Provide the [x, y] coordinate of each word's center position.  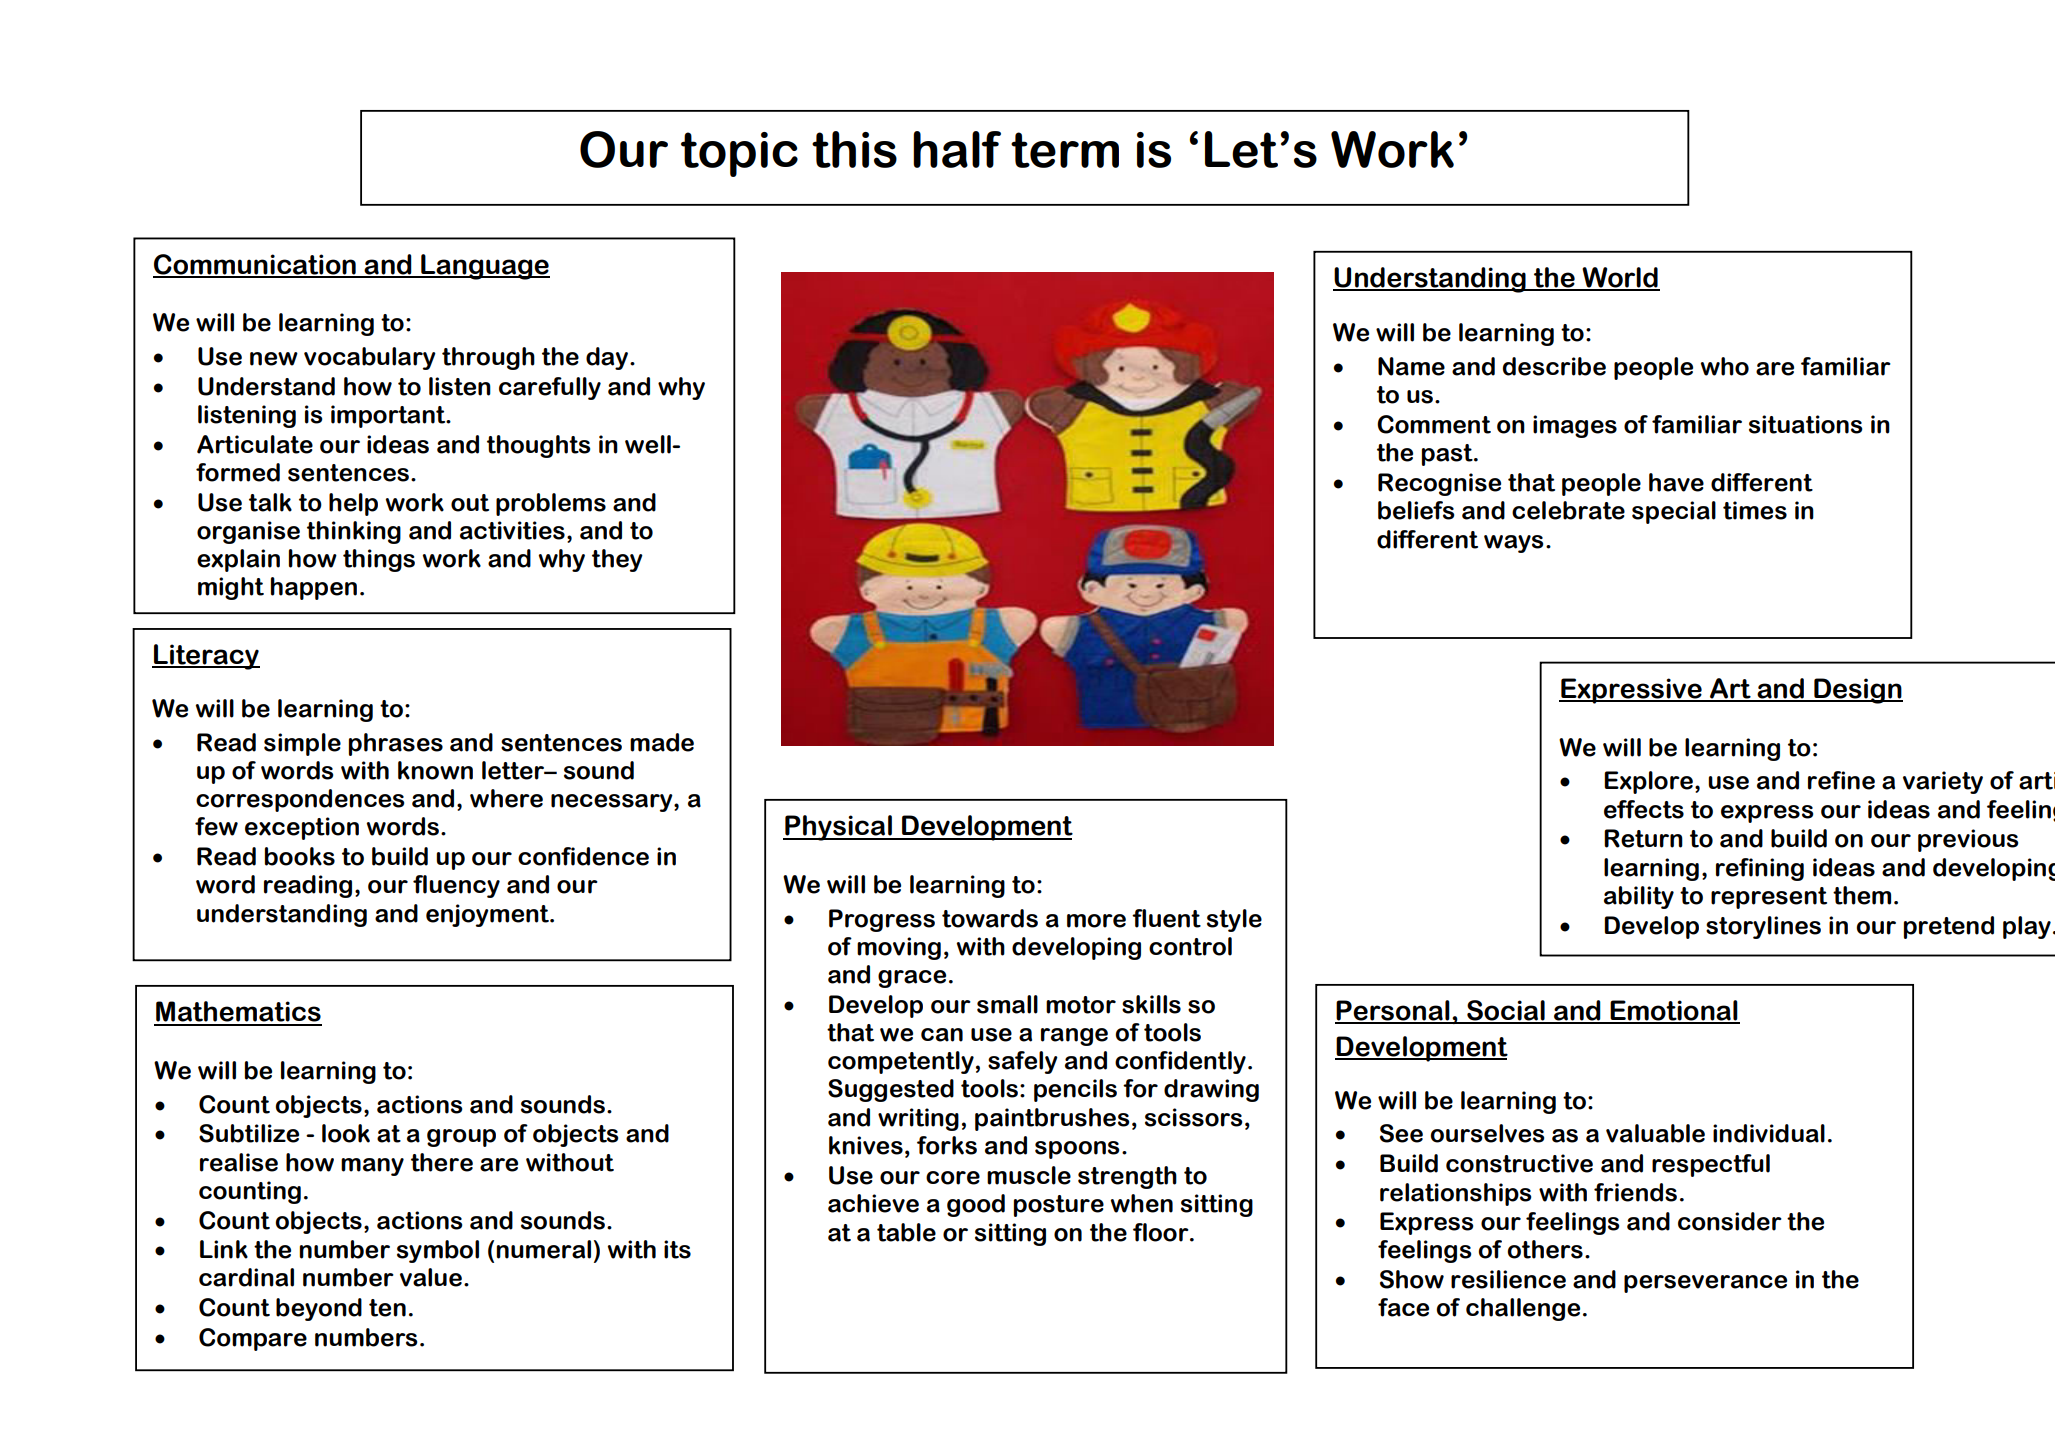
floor [1162, 1232]
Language [484, 267]
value [431, 1277]
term [1065, 150]
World [1620, 278]
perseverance [1705, 1284]
